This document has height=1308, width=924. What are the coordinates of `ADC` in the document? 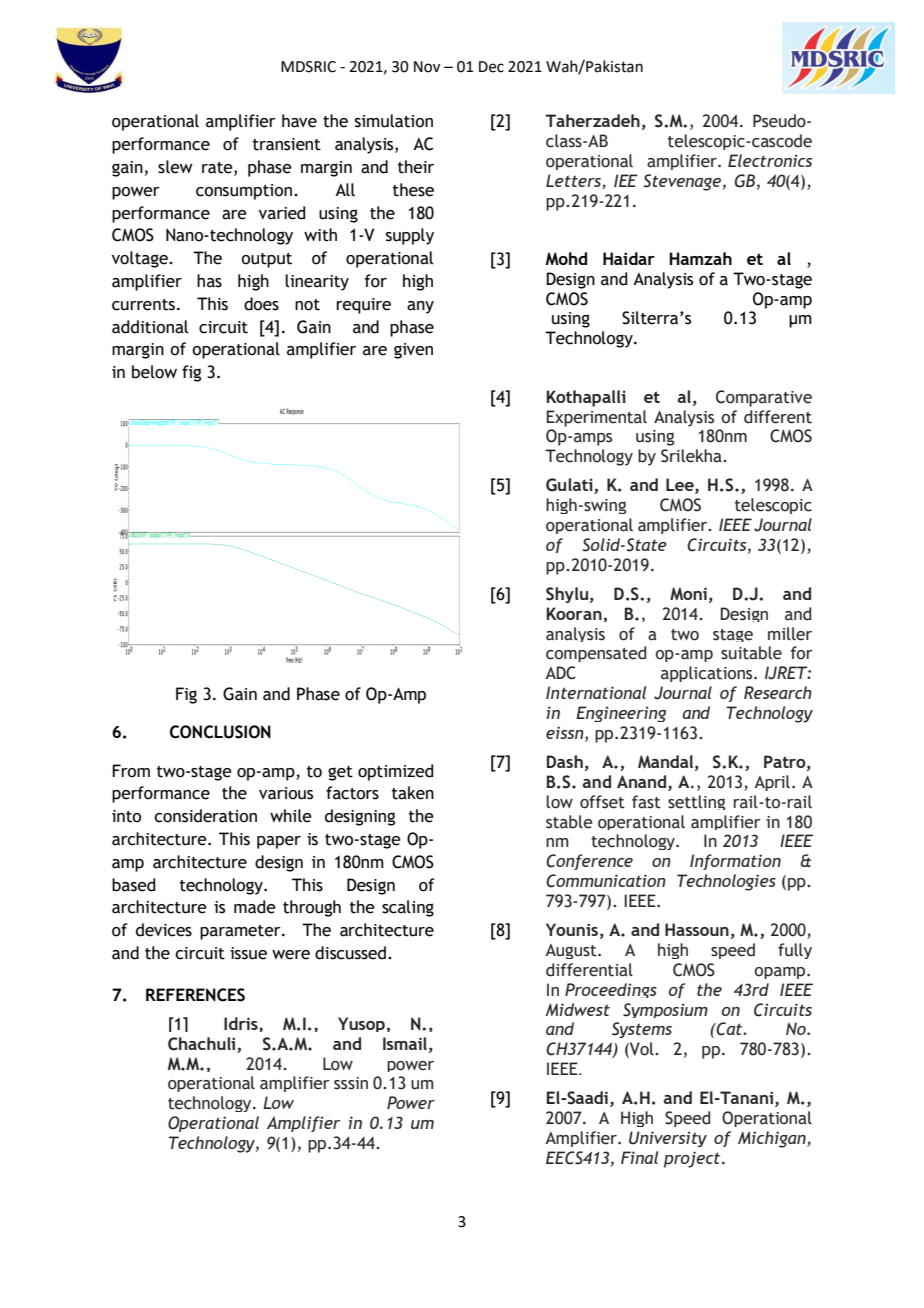 It's located at (560, 673).
